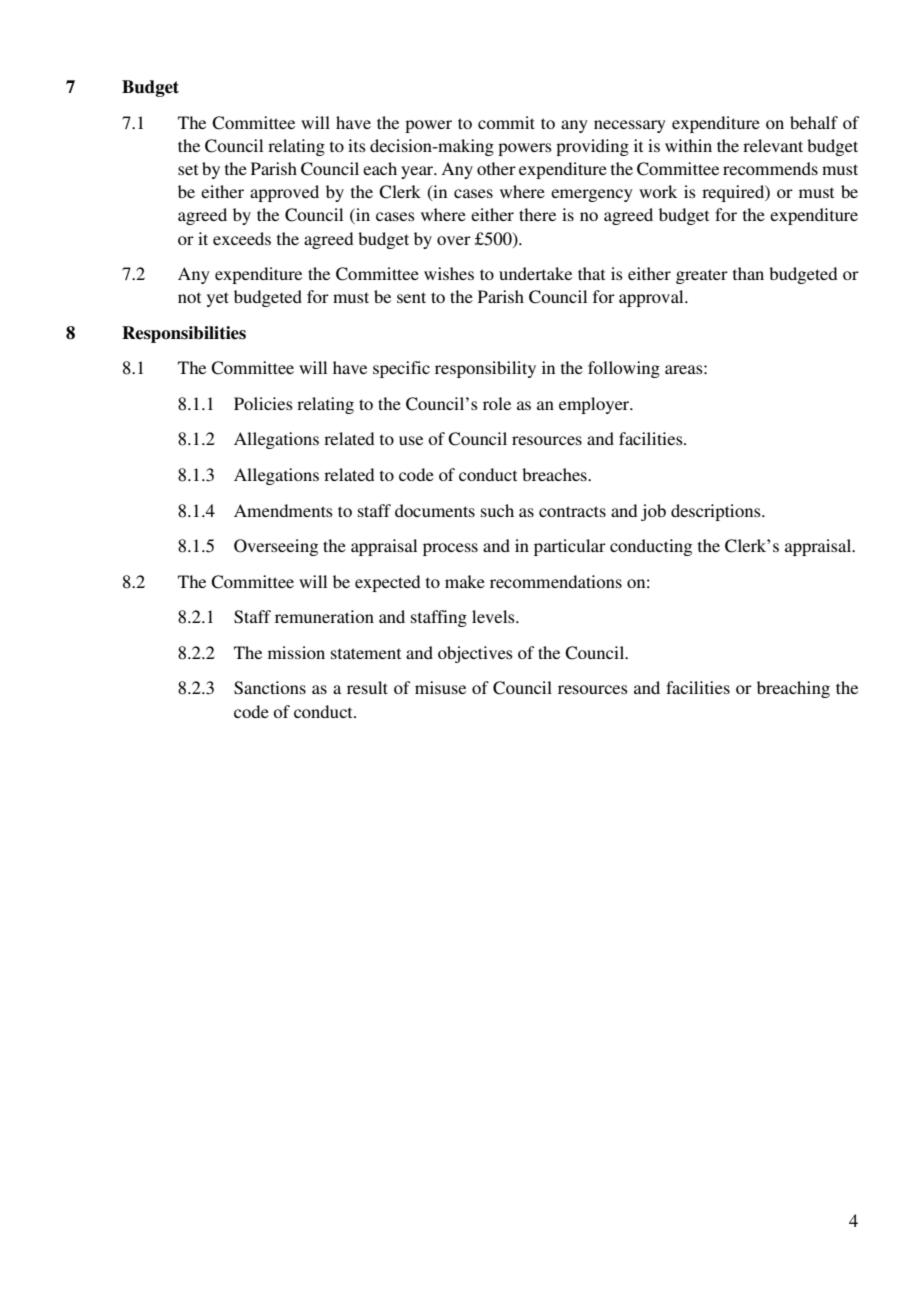 Image resolution: width=924 pixels, height=1308 pixels. Describe the element at coordinates (748, 273) in the document. I see `than` at that location.
